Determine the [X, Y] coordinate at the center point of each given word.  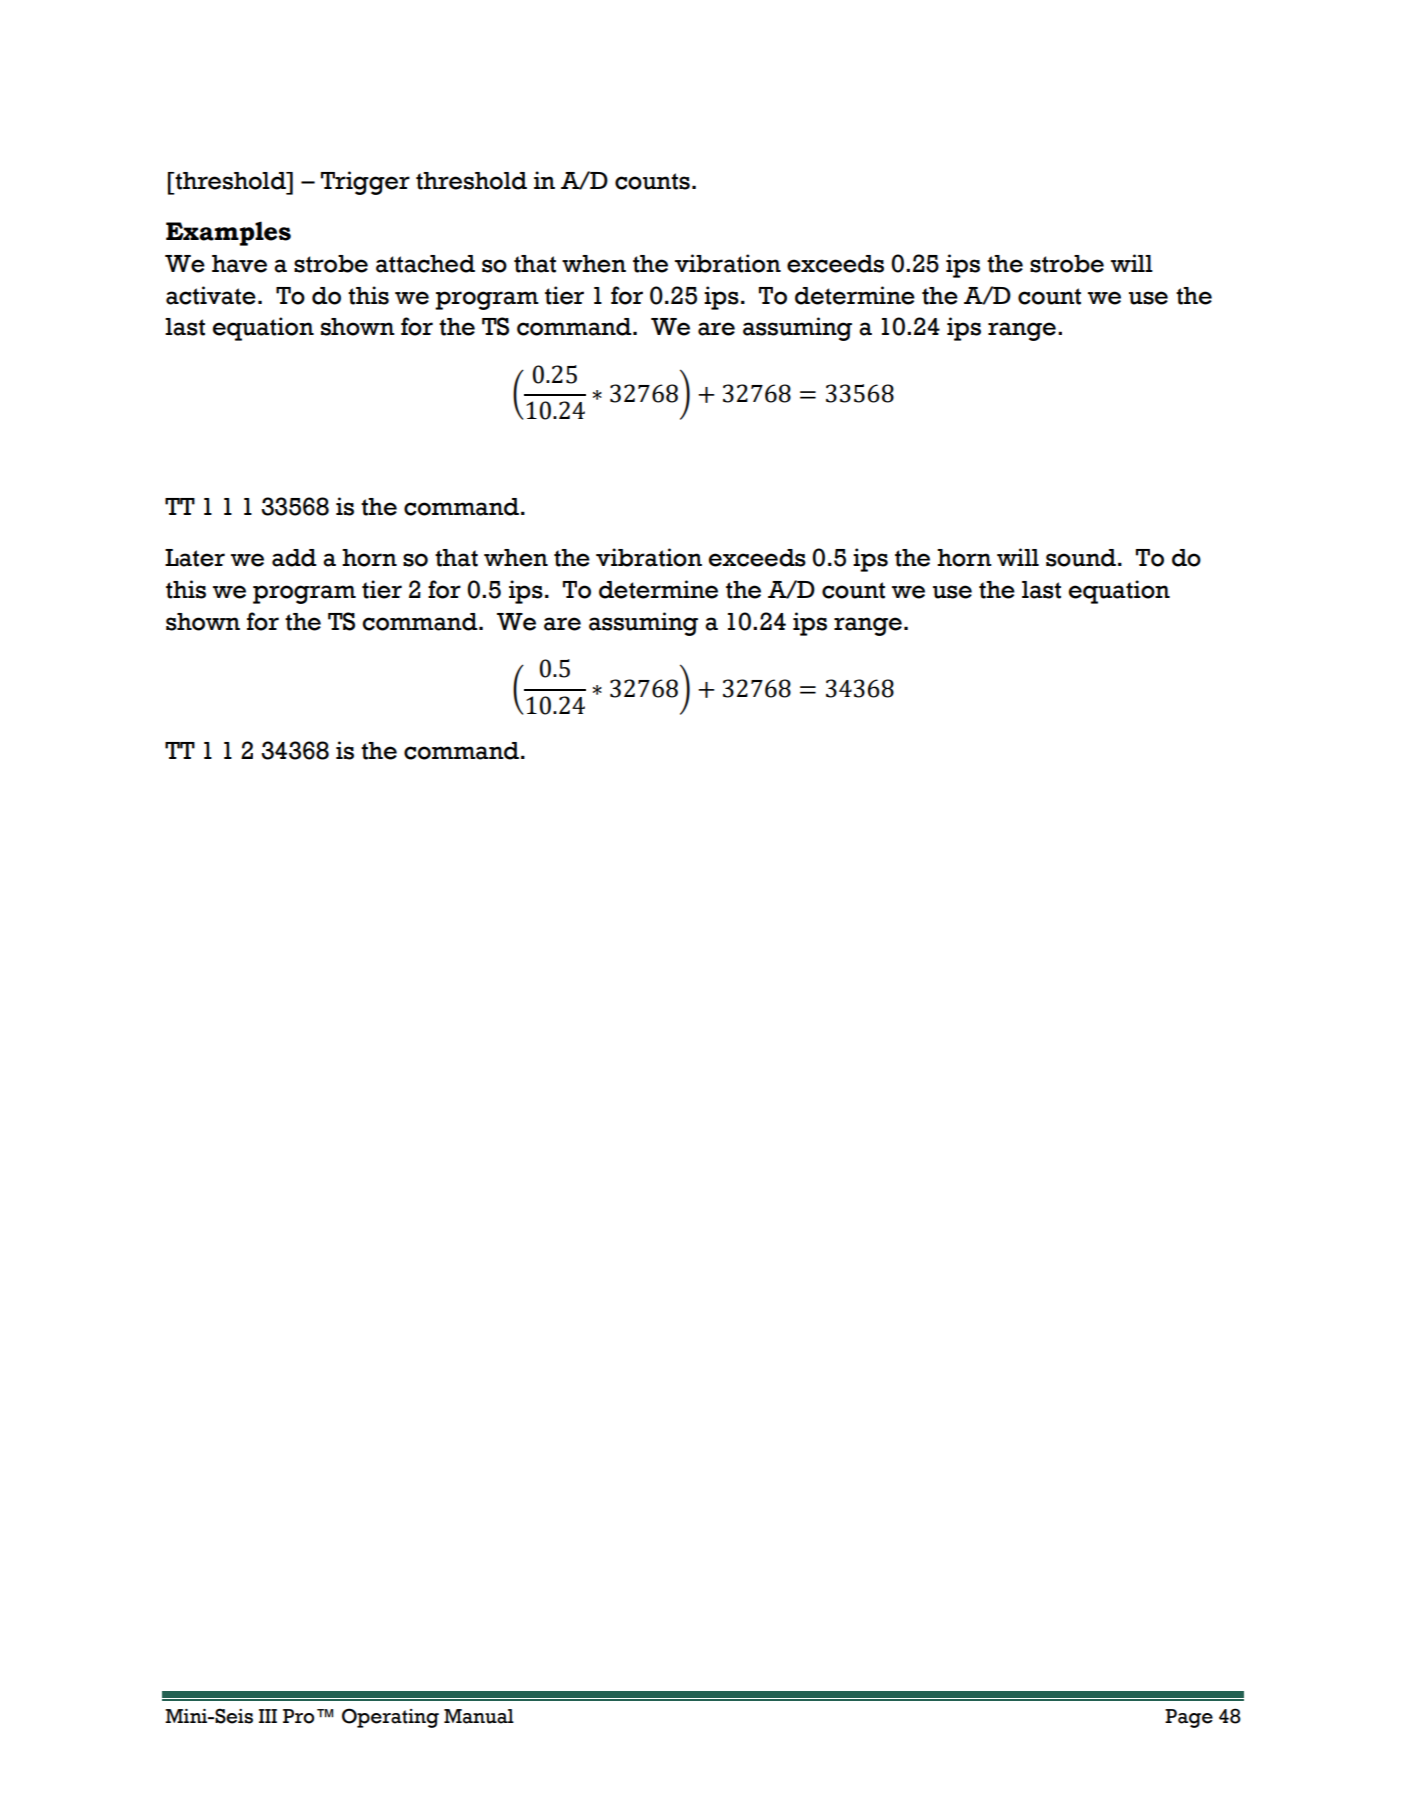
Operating [390, 1718]
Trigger [365, 183]
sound [1081, 558]
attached [425, 264]
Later [195, 558]
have [239, 264]
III [268, 1716]
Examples [228, 233]
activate [211, 295]
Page [1189, 1718]
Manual [479, 1716]
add [294, 558]
